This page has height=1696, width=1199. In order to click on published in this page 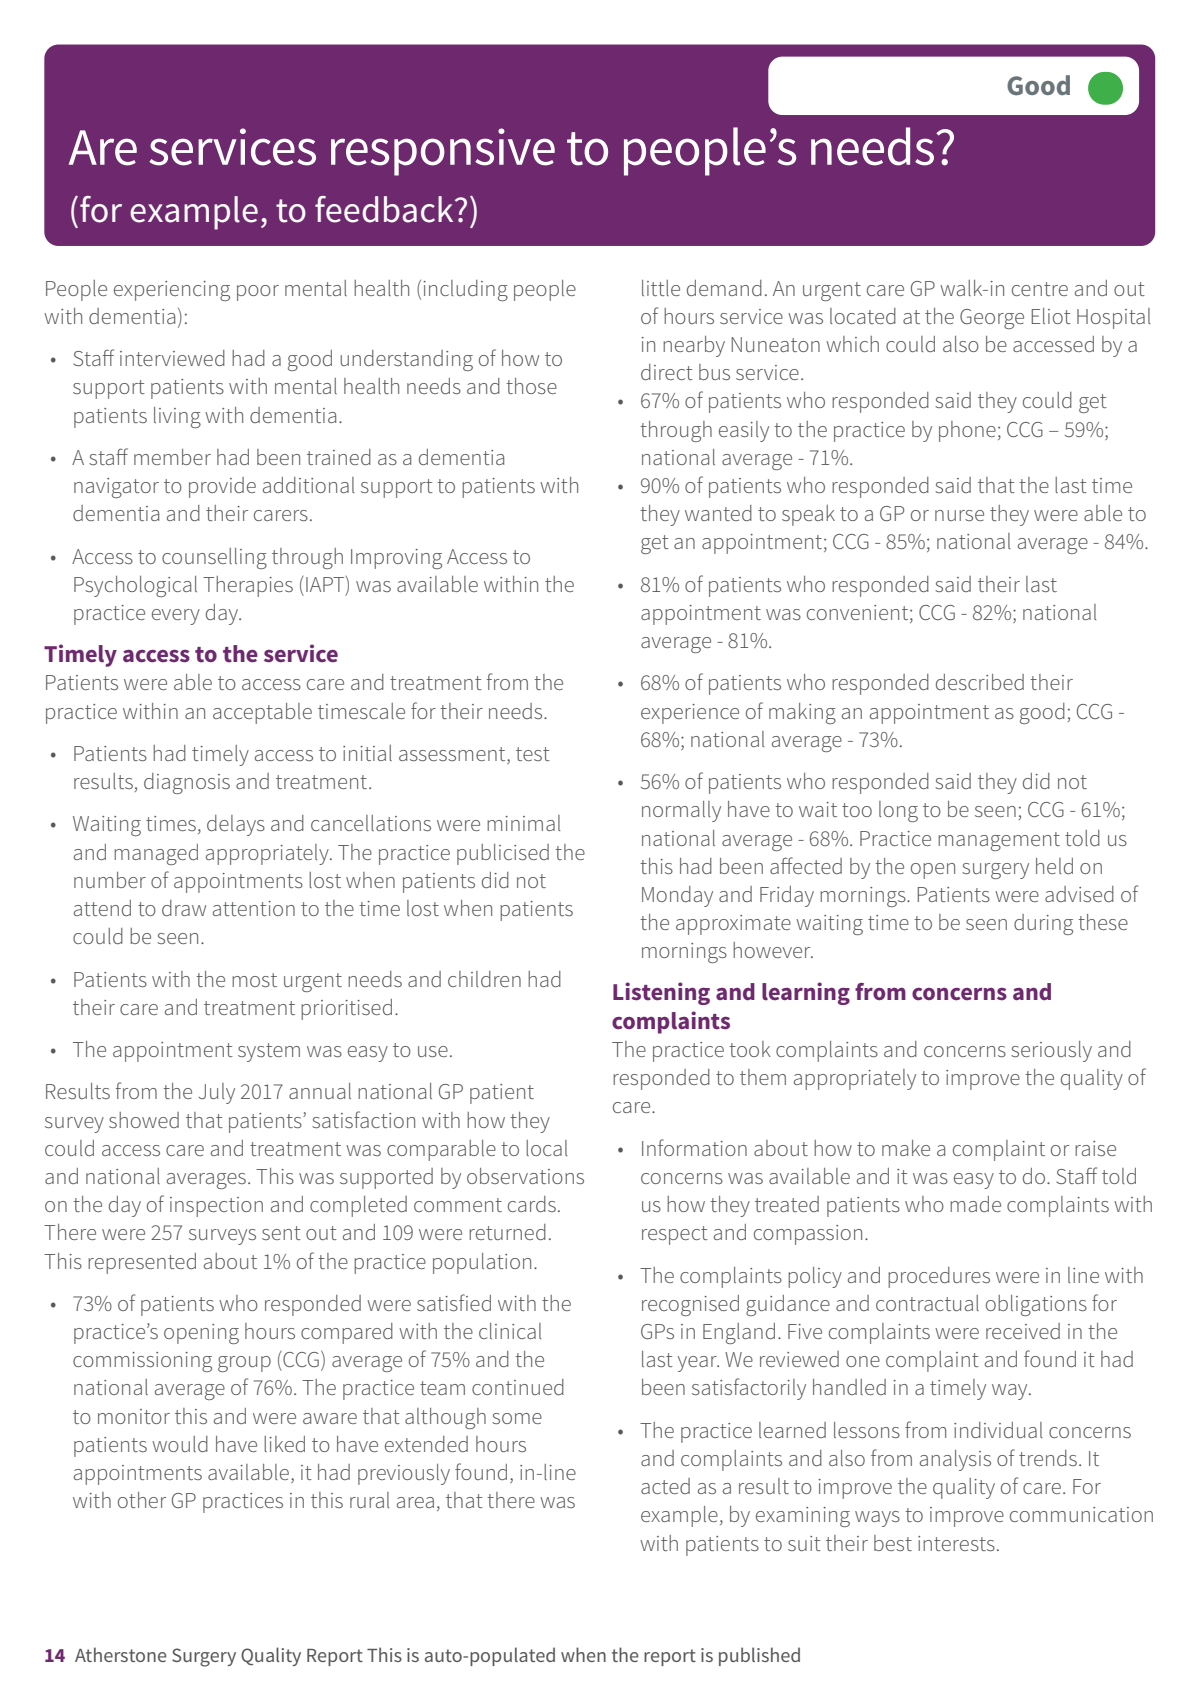, I will do `click(759, 1656)`.
